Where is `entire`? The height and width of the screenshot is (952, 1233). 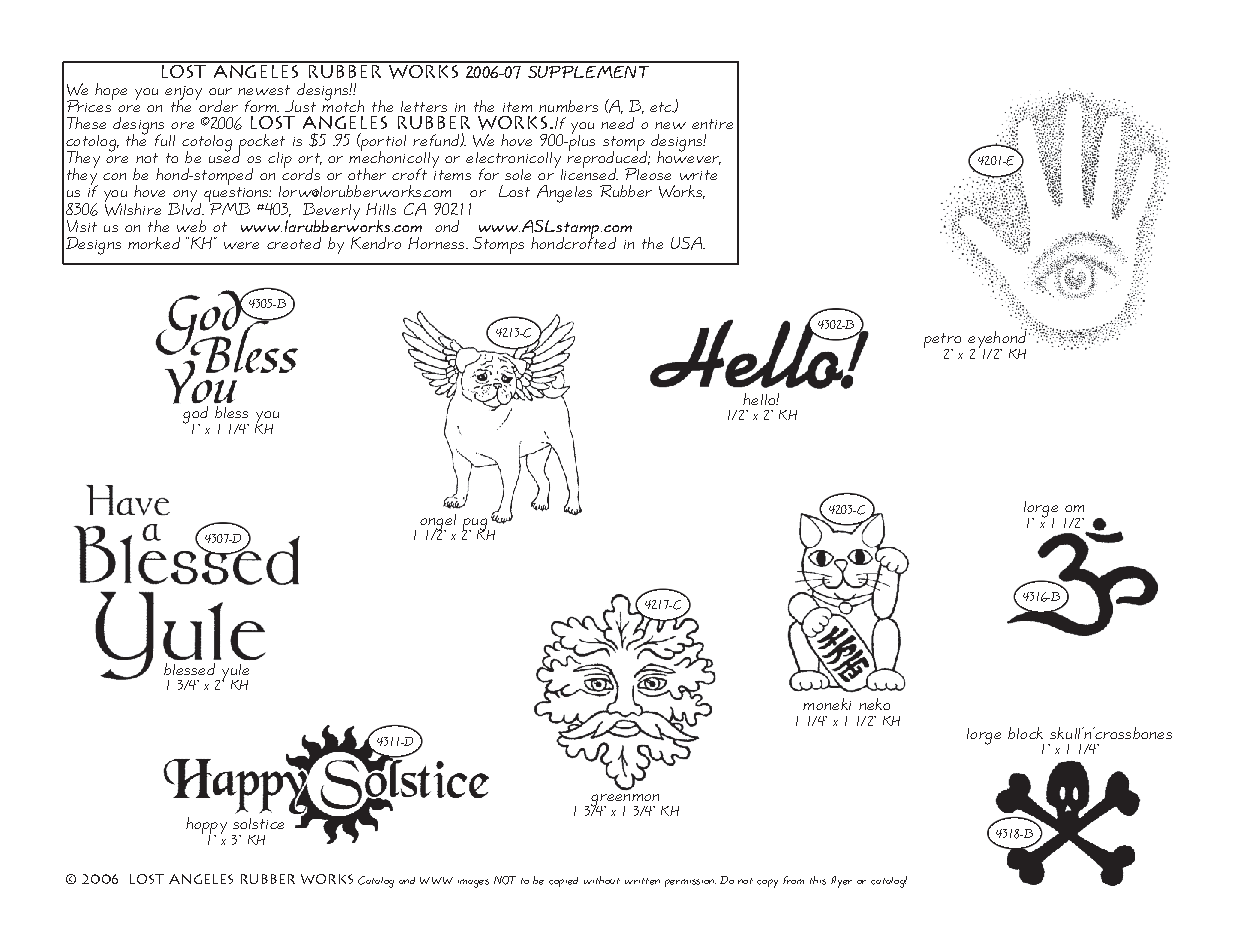 entire is located at coordinates (712, 124).
